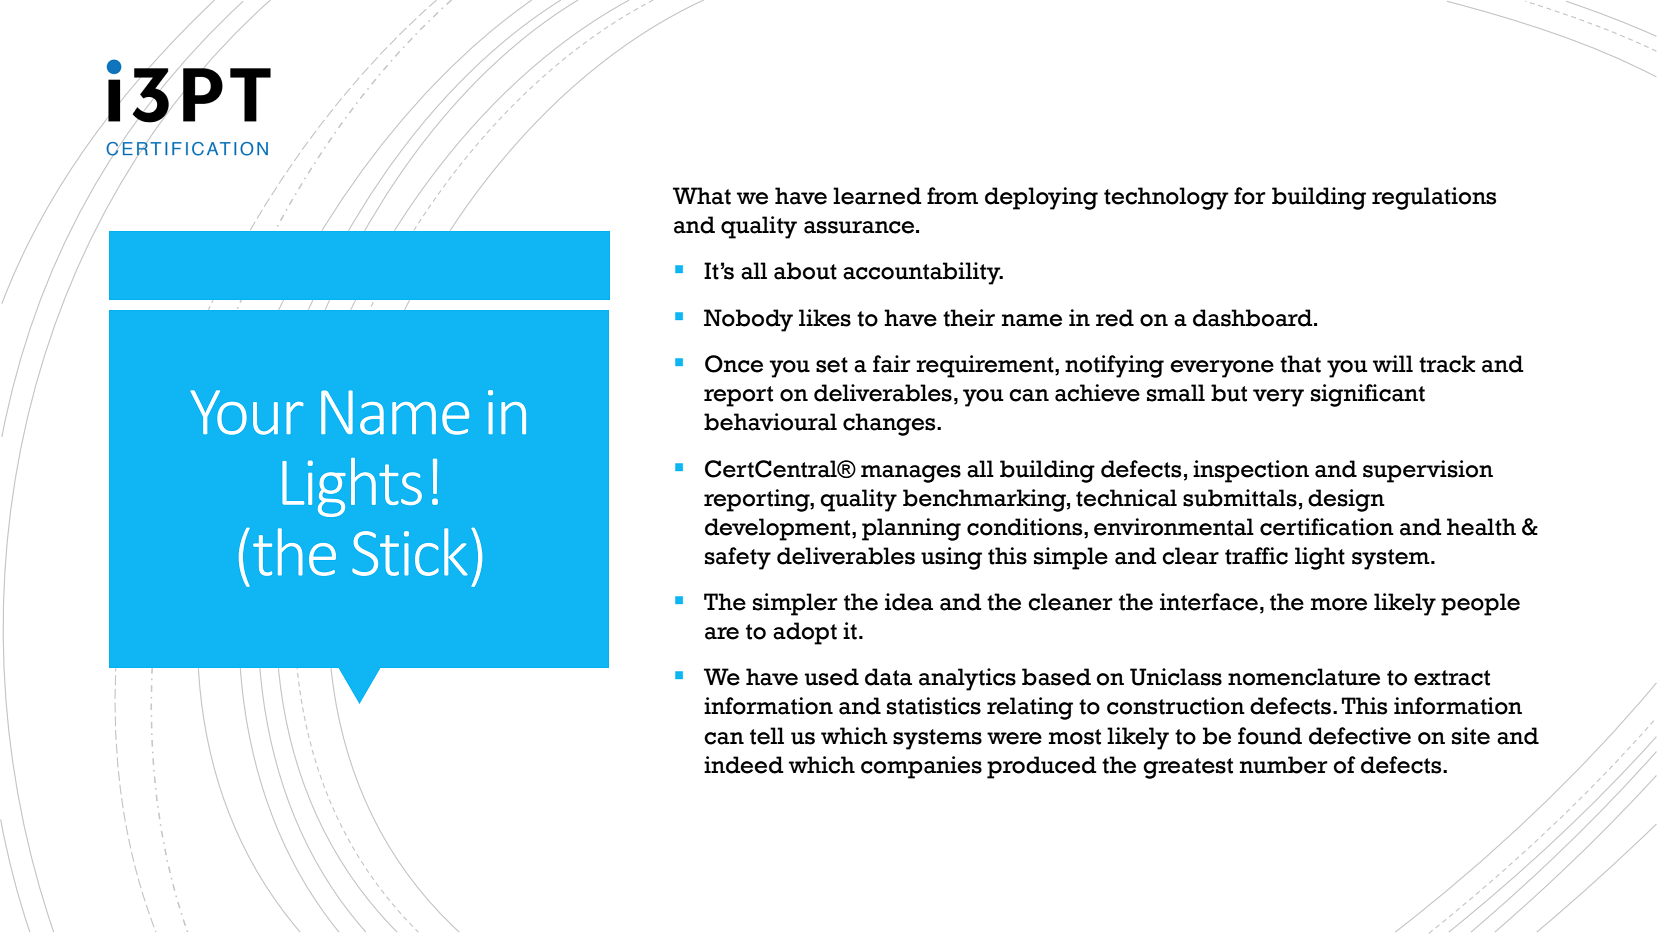 This screenshot has height=934, width=1660. What do you see at coordinates (877, 196) in the screenshot?
I see `learned` at bounding box center [877, 196].
